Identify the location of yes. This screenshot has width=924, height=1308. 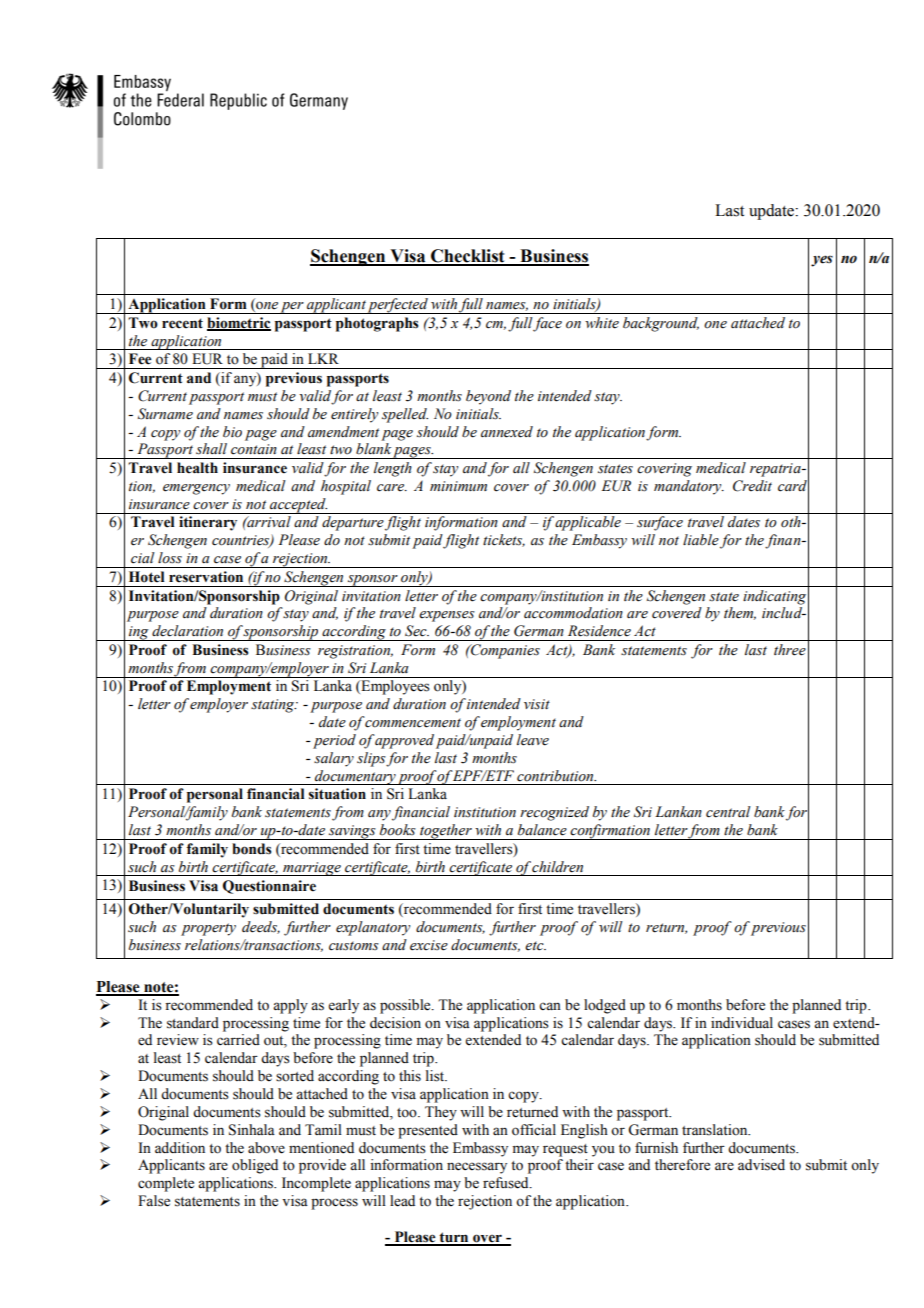
(822, 261).
